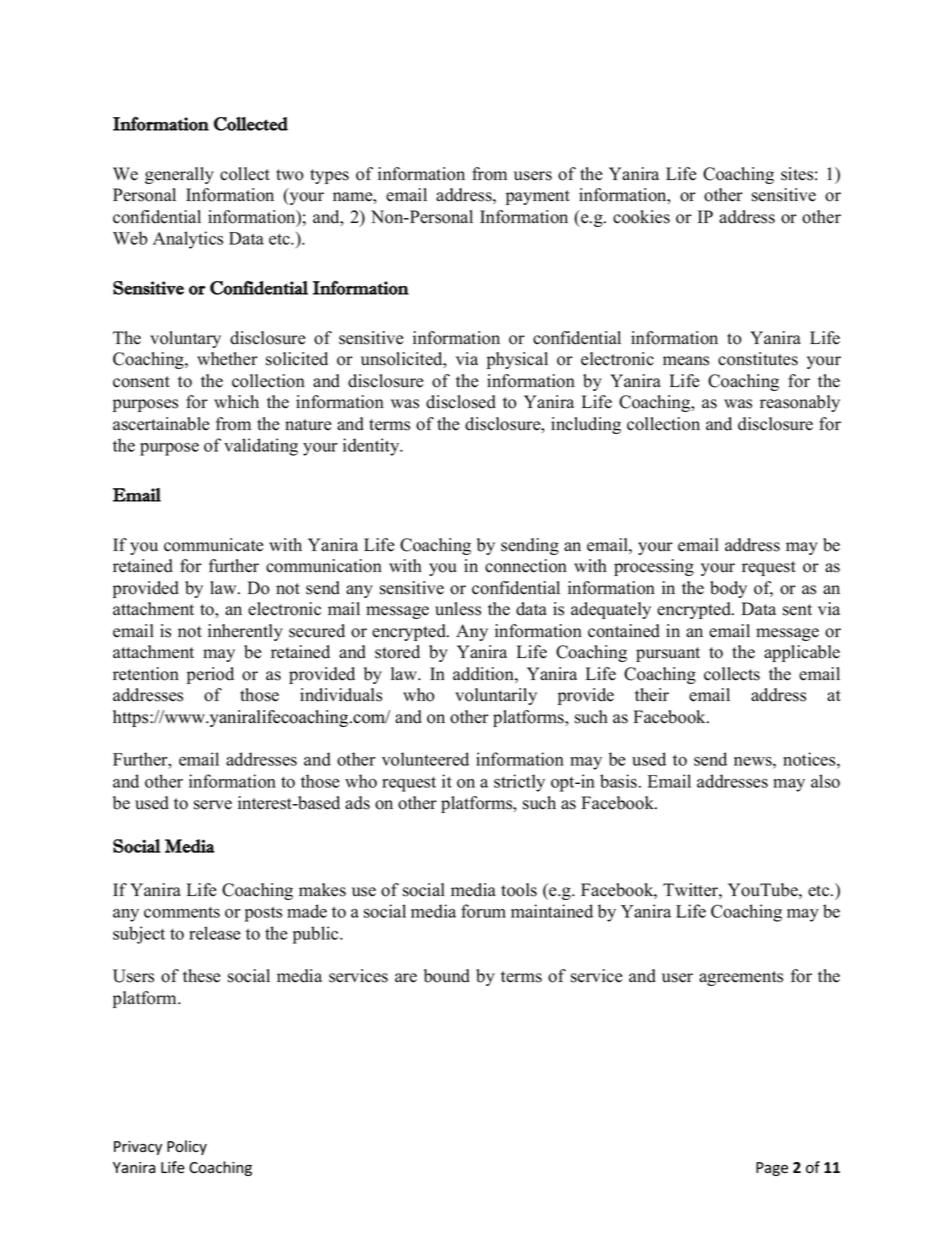 The width and height of the screenshot is (952, 1233). What do you see at coordinates (187, 1147) in the screenshot?
I see `Policy` at bounding box center [187, 1147].
